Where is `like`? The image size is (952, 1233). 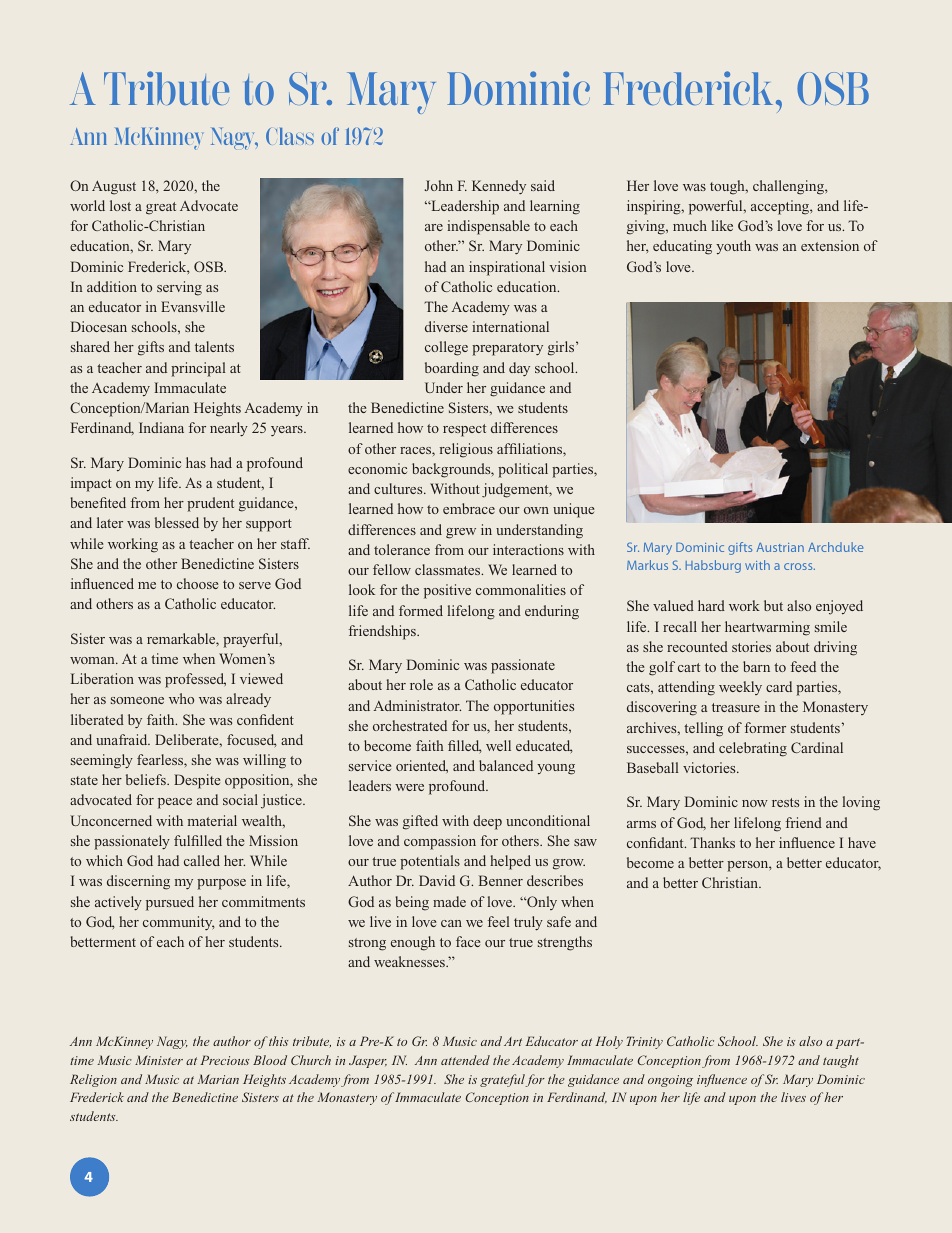
like is located at coordinates (722, 225).
